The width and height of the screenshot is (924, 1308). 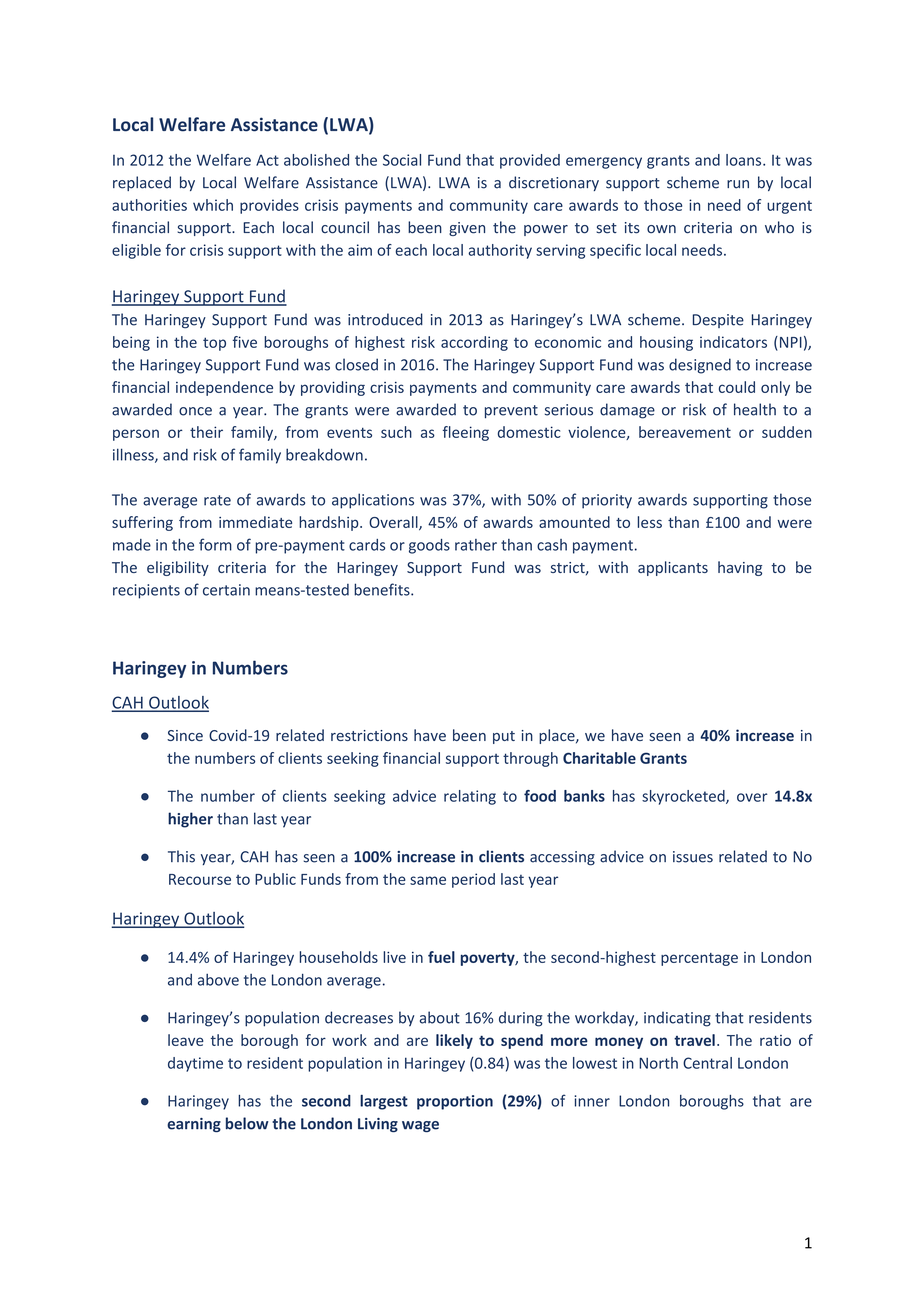 I want to click on less, so click(x=650, y=522).
